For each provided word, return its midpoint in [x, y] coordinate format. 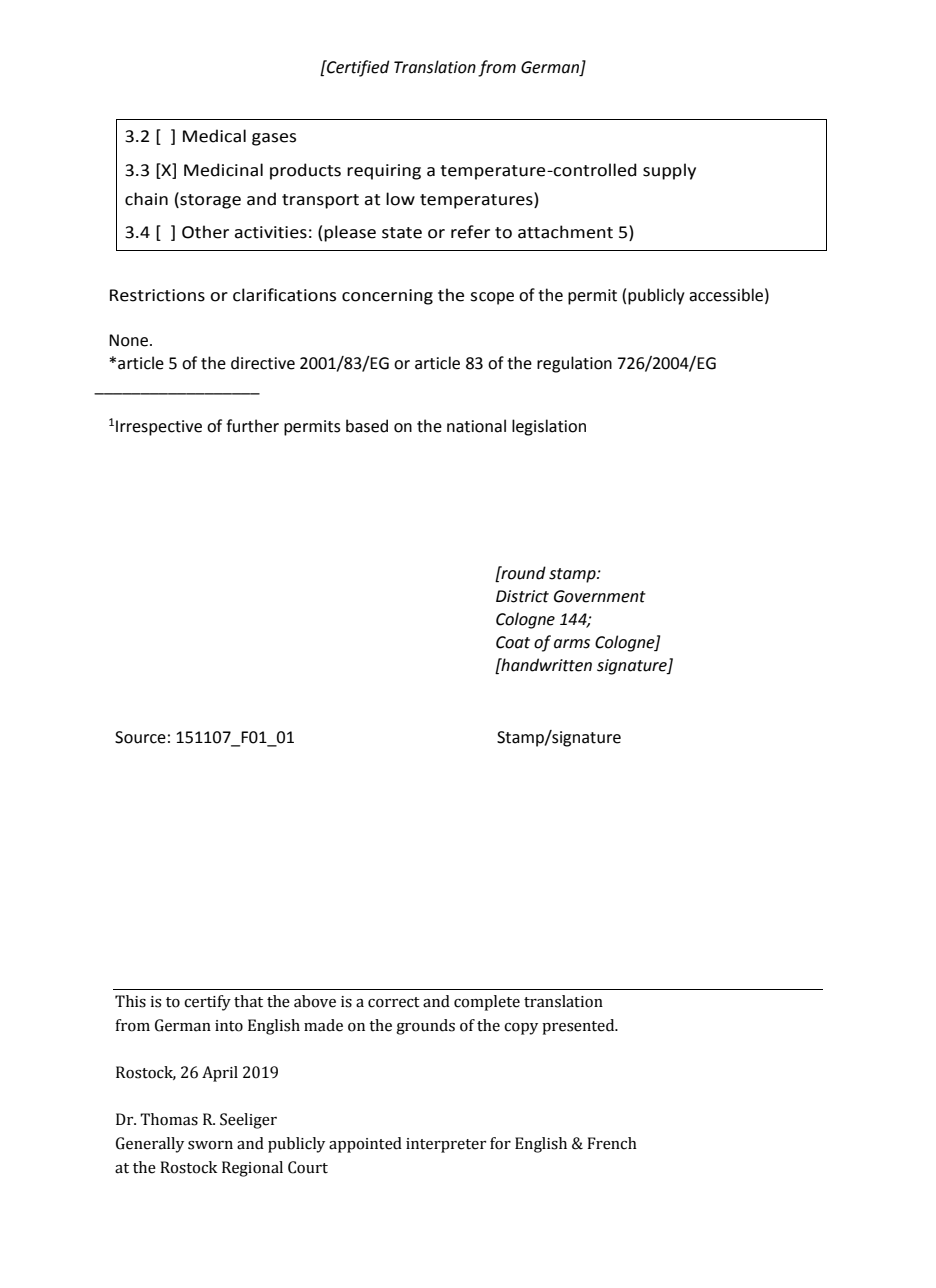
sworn [210, 1145]
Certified [357, 68]
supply [669, 171]
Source [140, 737]
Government [600, 596]
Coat [513, 642]
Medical [214, 136]
